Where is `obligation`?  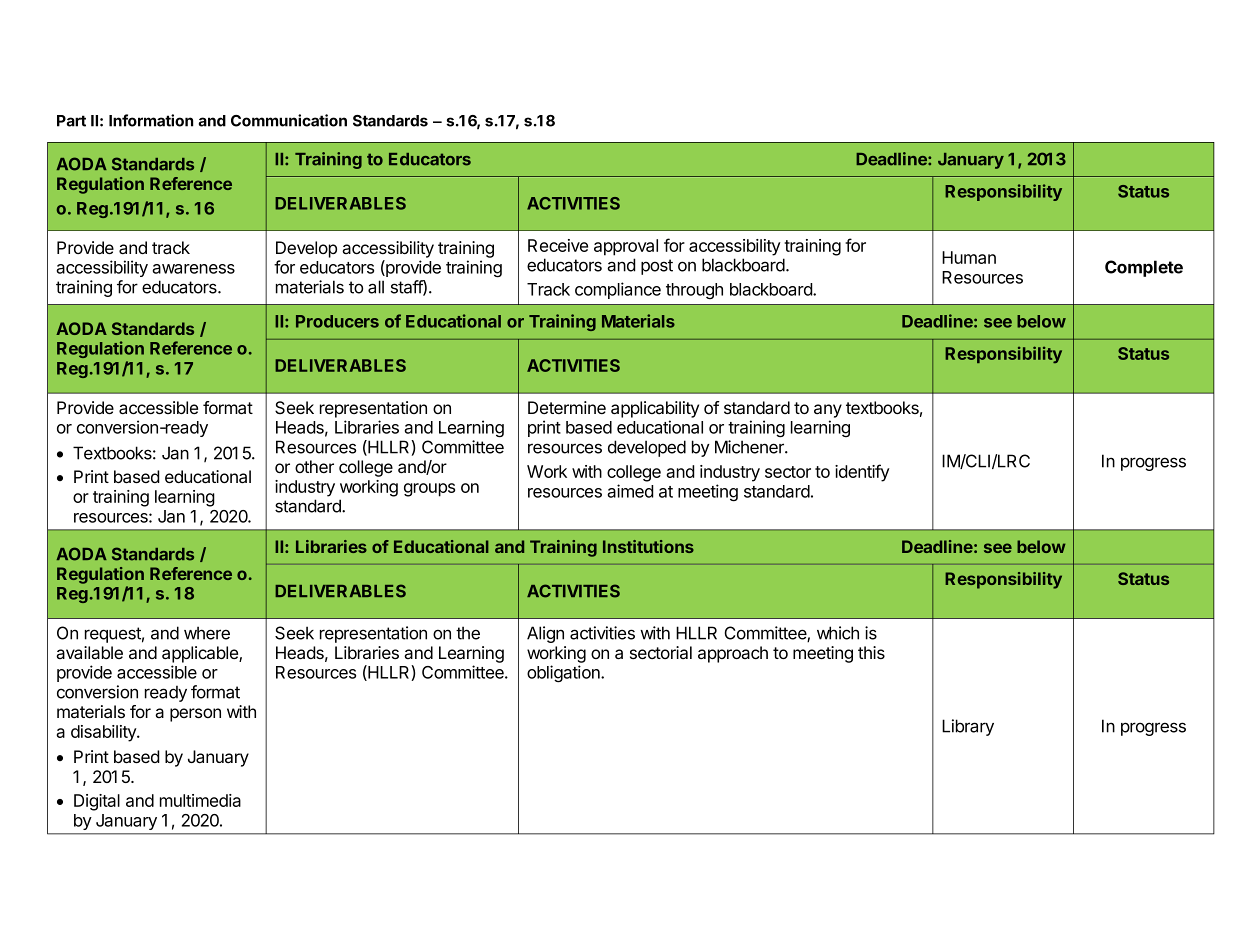
obligation is located at coordinates (564, 674).
